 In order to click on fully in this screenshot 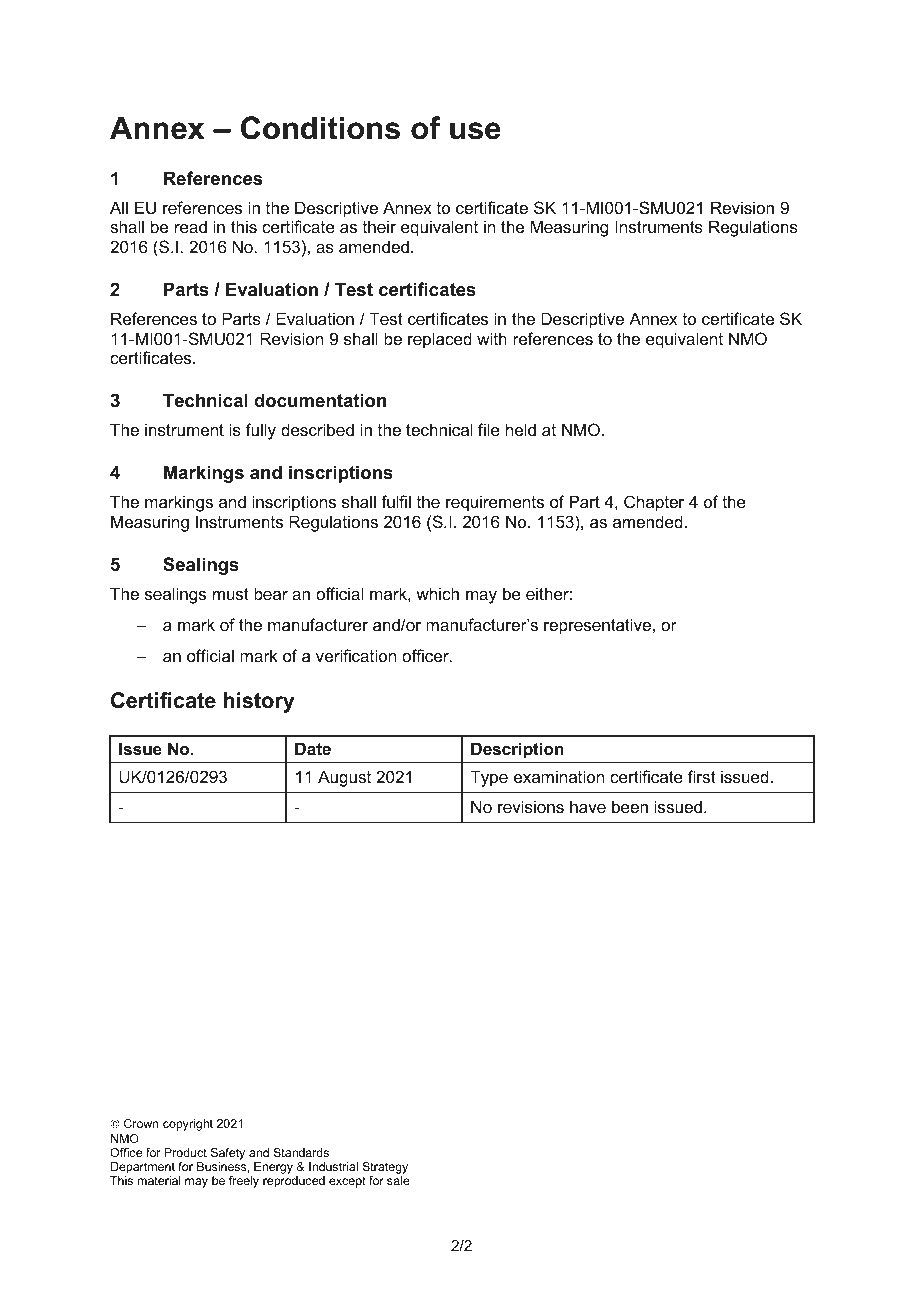, I will do `click(261, 431)`.
